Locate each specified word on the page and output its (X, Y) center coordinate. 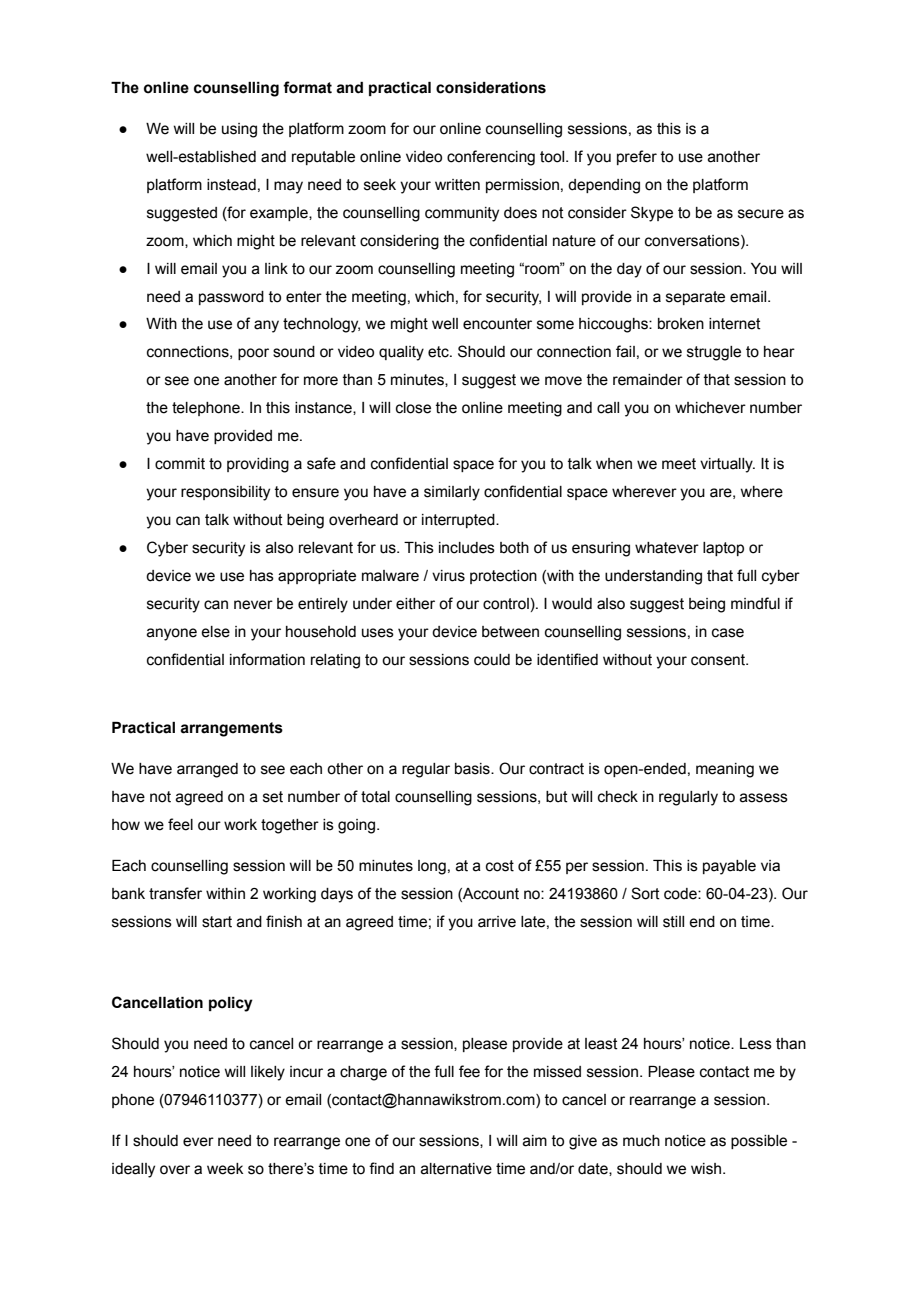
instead (231, 185)
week (225, 1169)
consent (719, 660)
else (215, 632)
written (457, 185)
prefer (637, 157)
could (492, 660)
